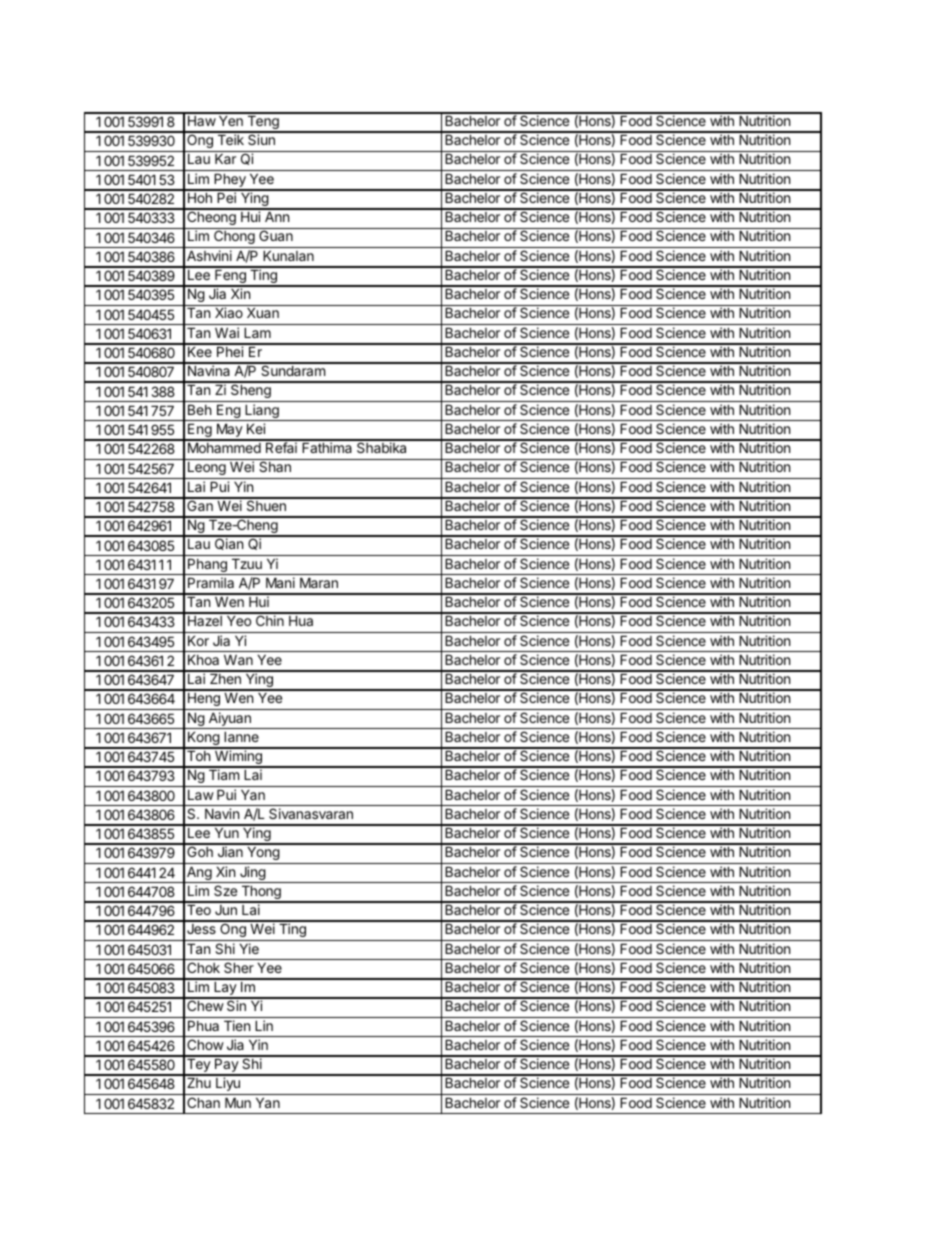 The height and width of the page is (1233, 952). Describe the element at coordinates (205, 1044) in the page. I see `Chow` at that location.
